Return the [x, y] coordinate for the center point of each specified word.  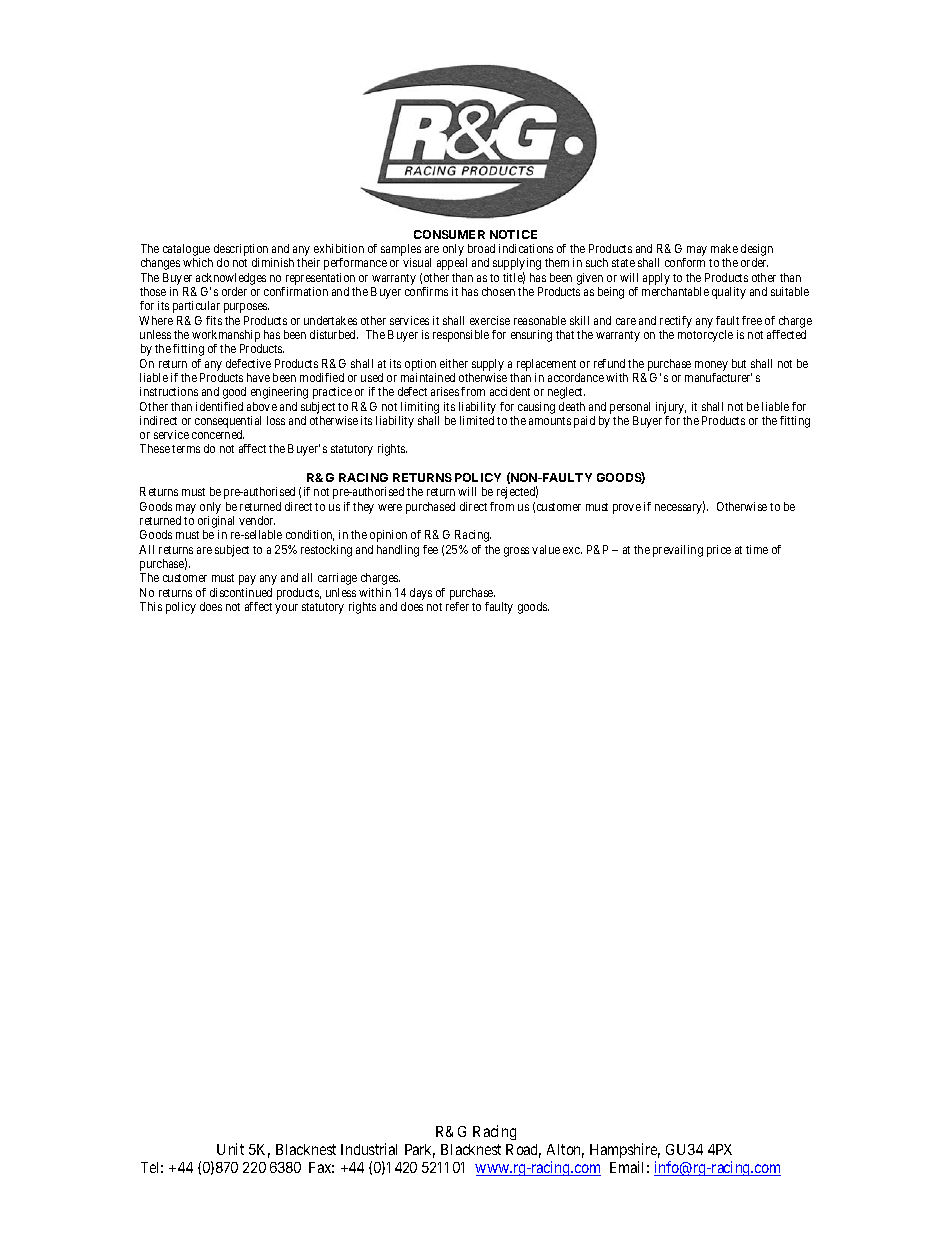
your [286, 609]
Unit [230, 1149]
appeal [452, 264]
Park [420, 1151]
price [719, 551]
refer [457, 606]
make [724, 248]
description [241, 251]
